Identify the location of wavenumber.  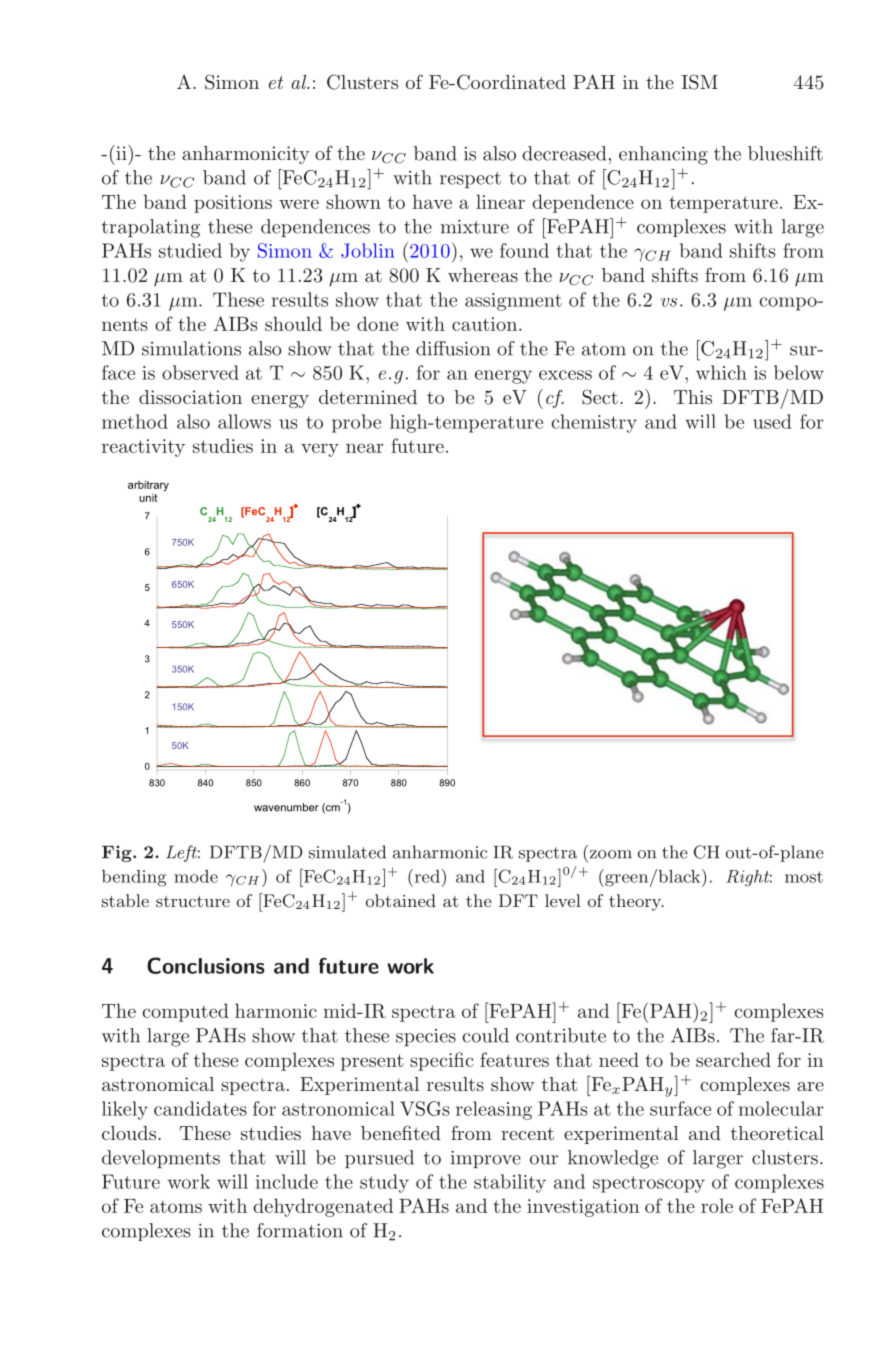
(286, 807).
